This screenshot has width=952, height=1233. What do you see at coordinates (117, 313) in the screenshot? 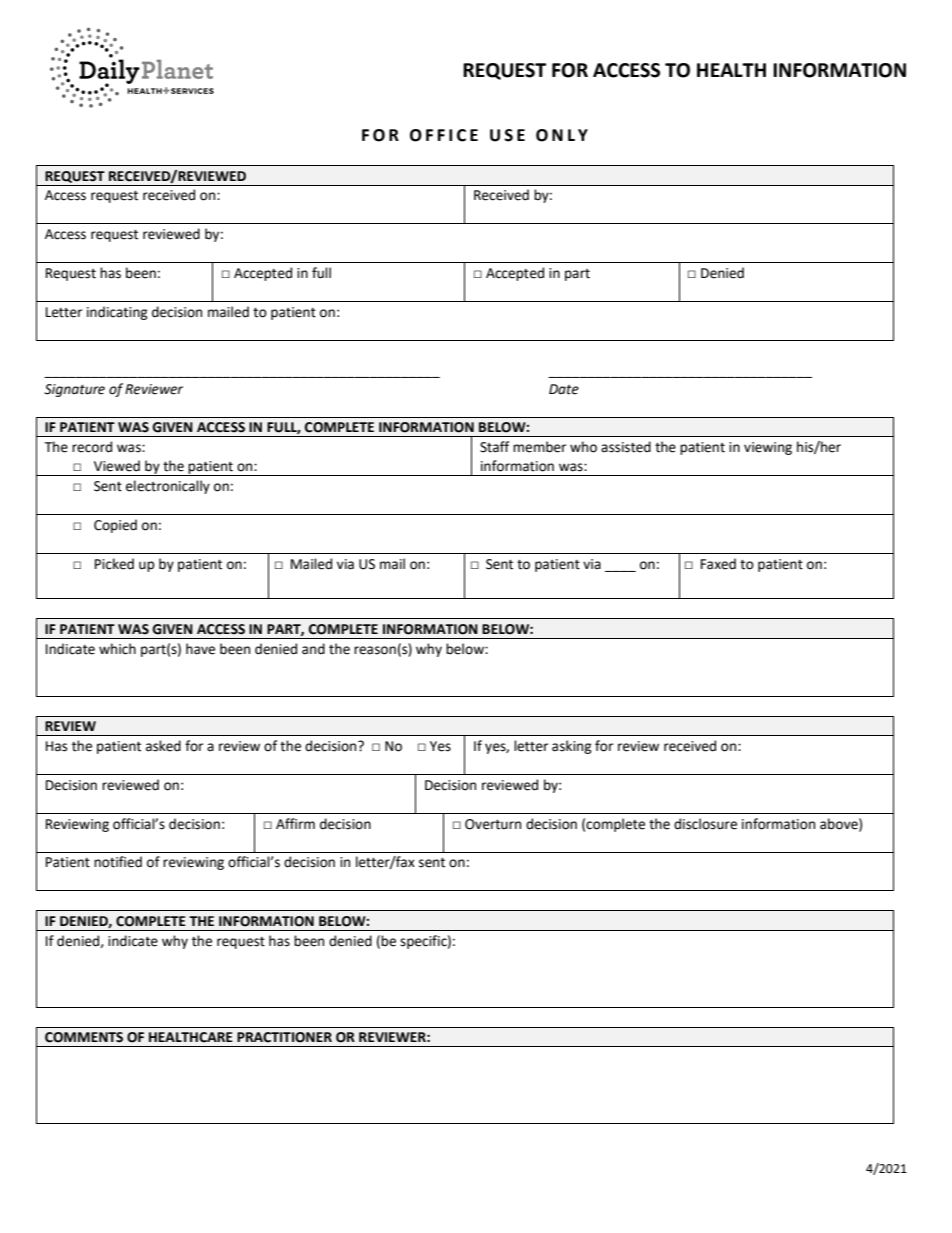
I see `indicating` at bounding box center [117, 313].
